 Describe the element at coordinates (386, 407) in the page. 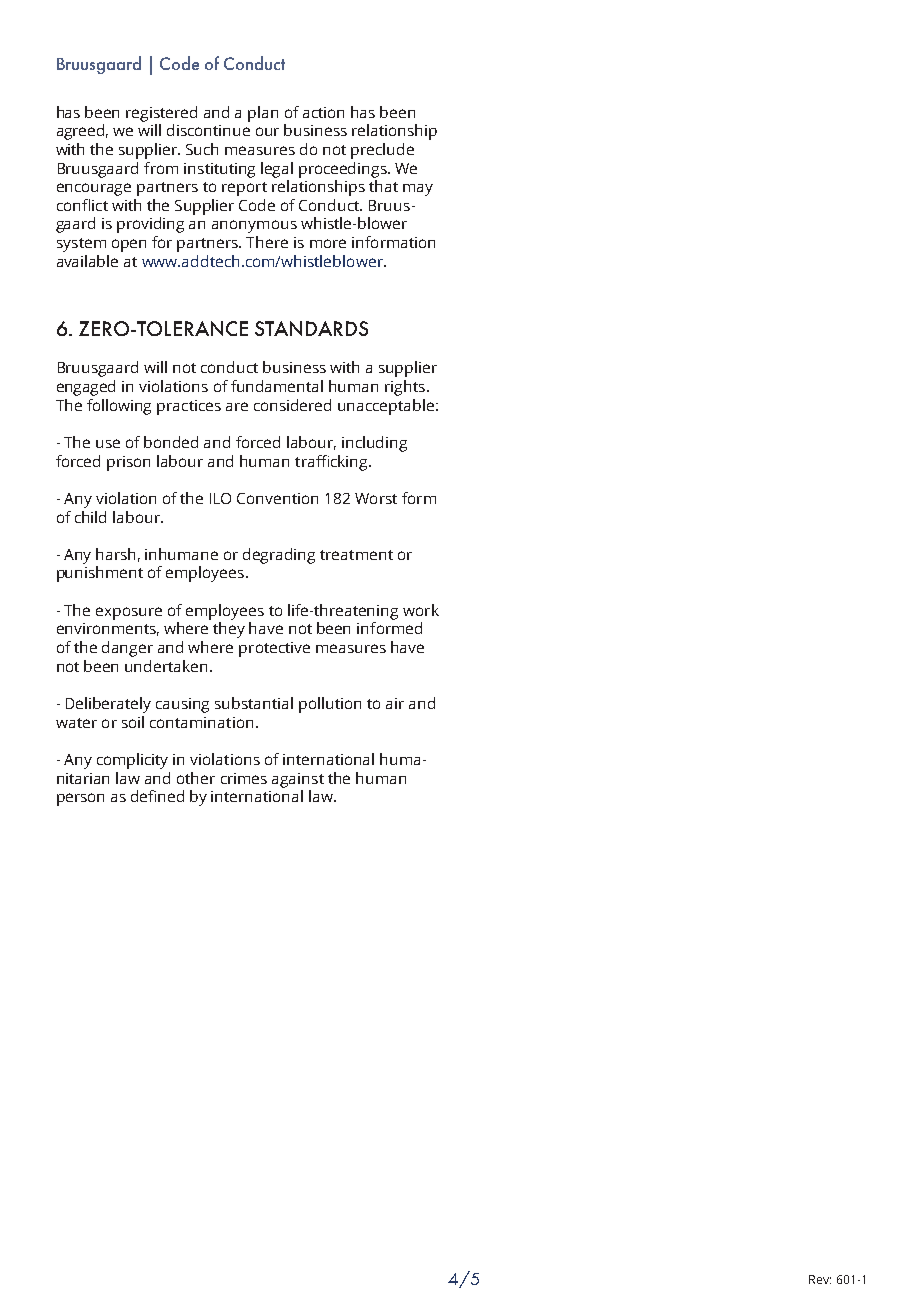

I see `unacceptable` at that location.
